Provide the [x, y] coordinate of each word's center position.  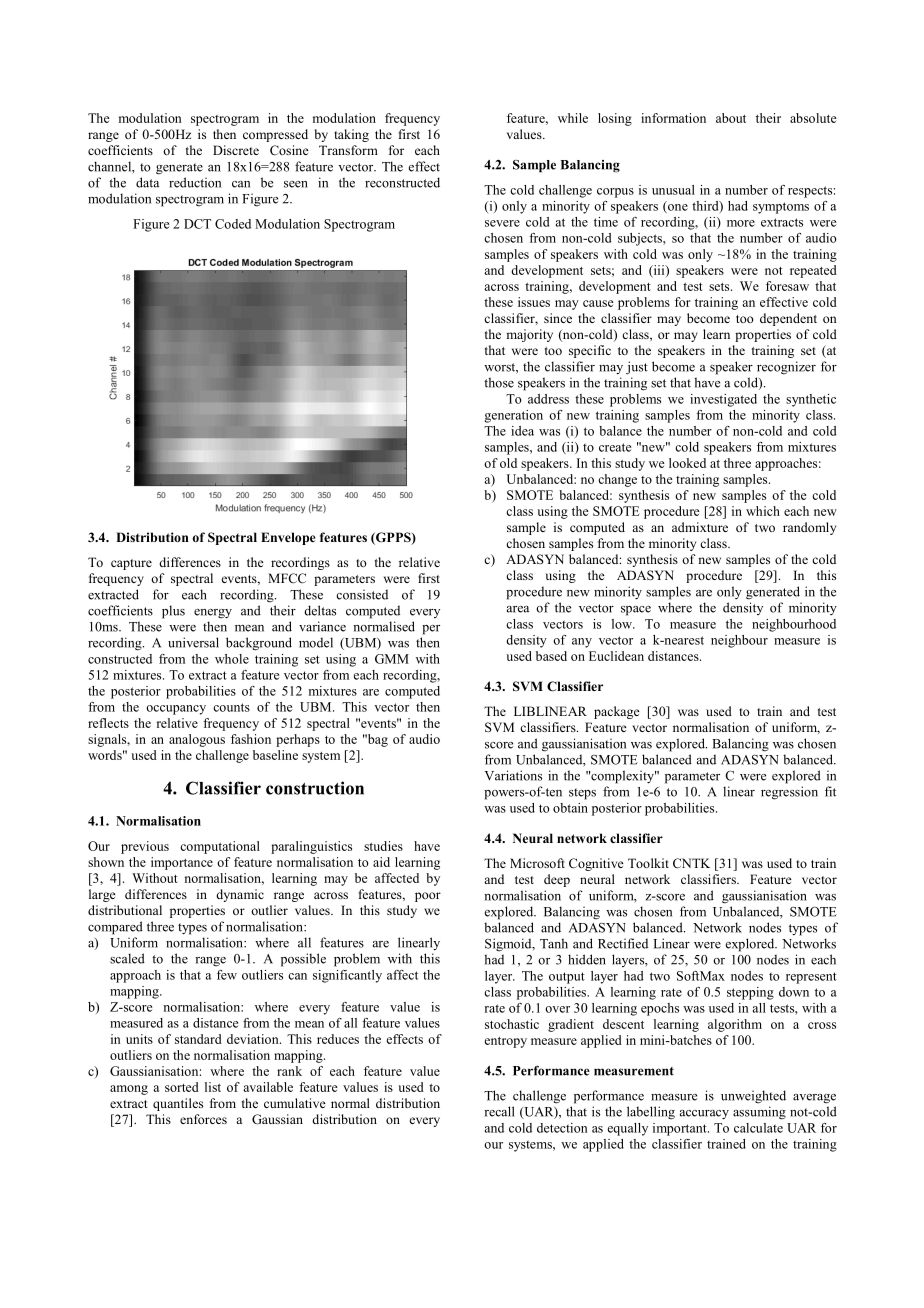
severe [502, 223]
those [499, 382]
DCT [197, 224]
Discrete [236, 150]
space [636, 611]
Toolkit [648, 863]
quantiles [178, 1104]
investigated [723, 400]
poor [428, 897]
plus [173, 612]
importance [182, 863]
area [518, 609]
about [731, 118]
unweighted [753, 1097]
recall [499, 1111]
